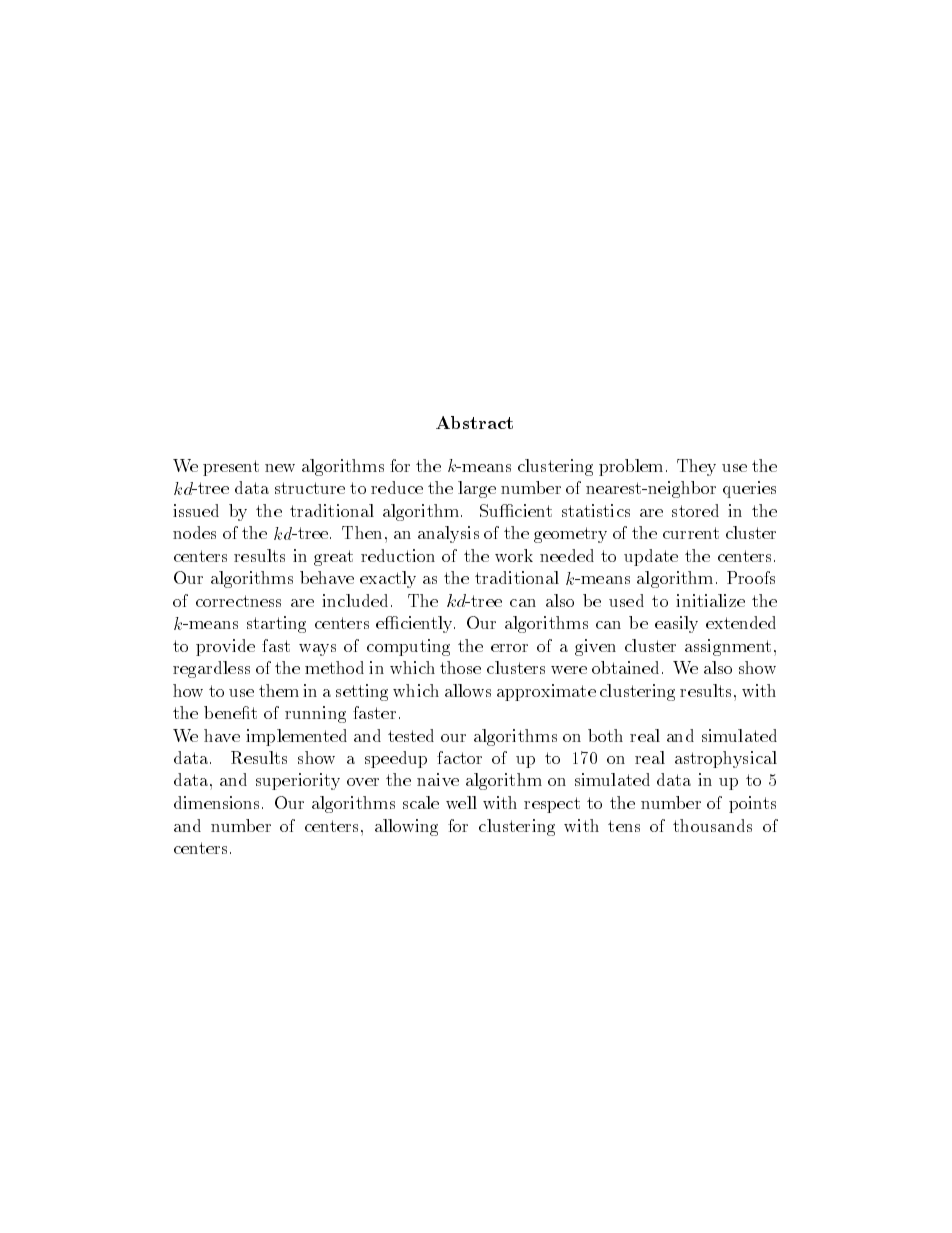 The width and height of the screenshot is (952, 1233). What do you see at coordinates (474, 422) in the screenshot?
I see `Abstract` at bounding box center [474, 422].
